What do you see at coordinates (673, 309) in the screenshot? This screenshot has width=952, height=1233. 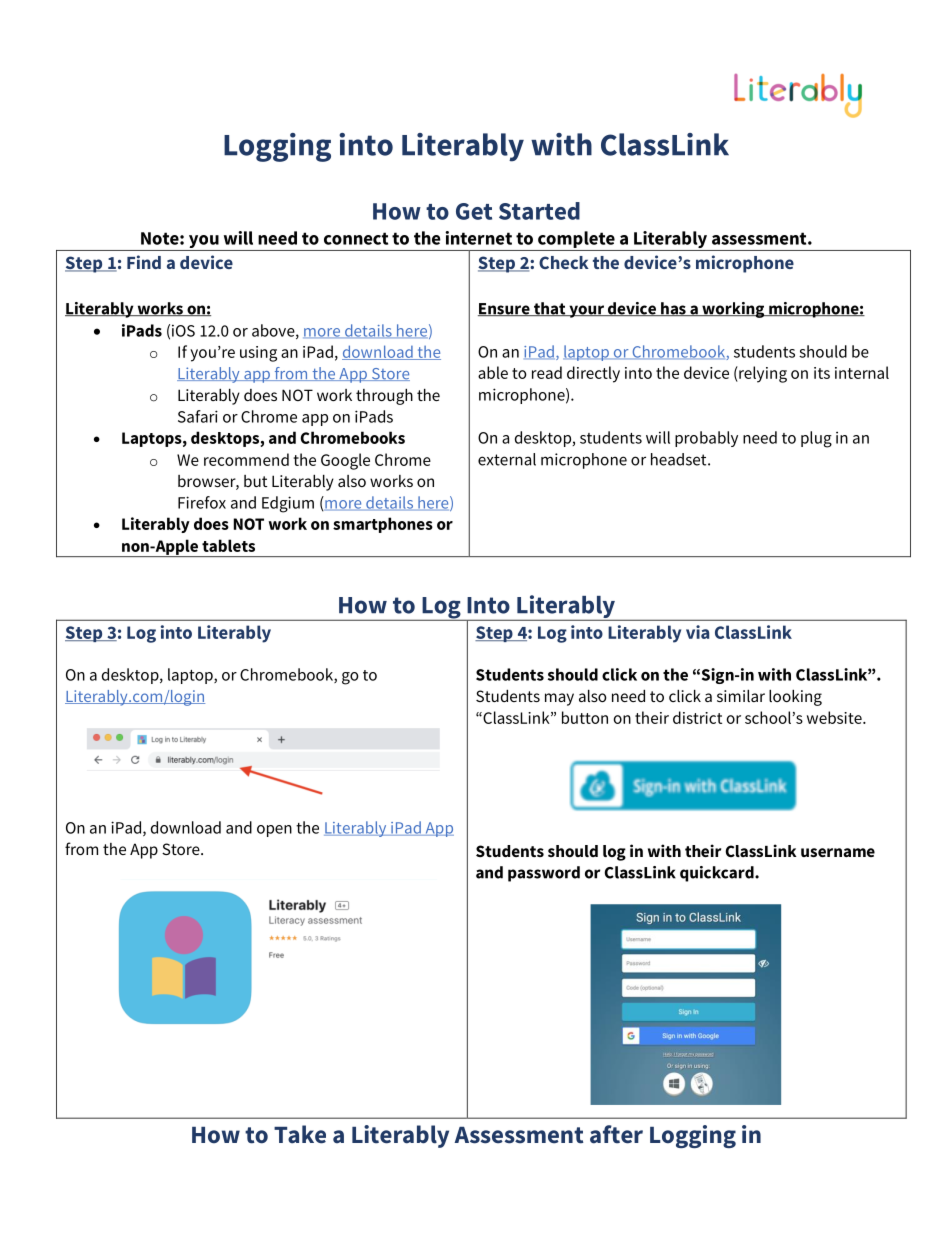 I see `has` at bounding box center [673, 309].
